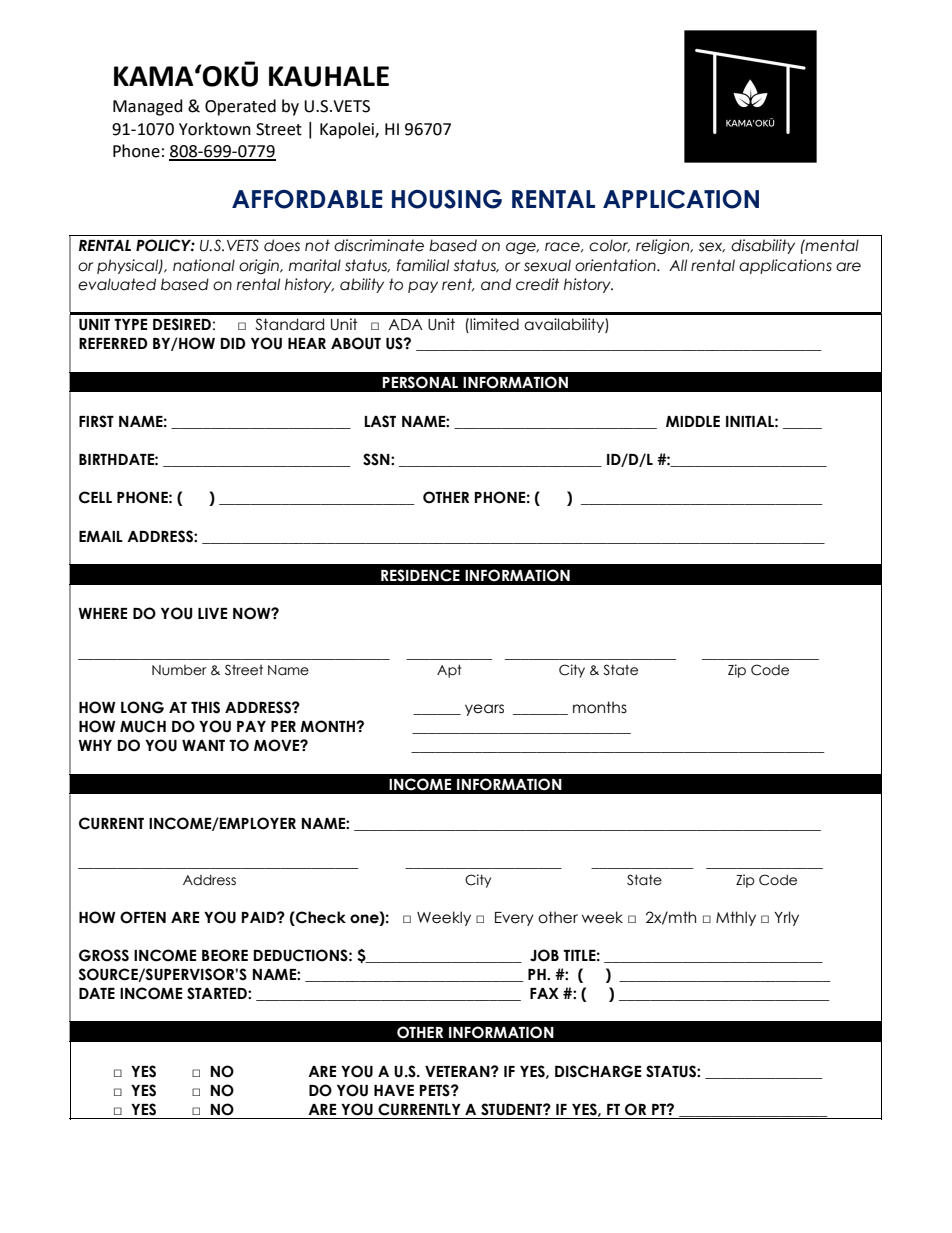 This screenshot has width=952, height=1233. I want to click on years, so click(484, 710).
